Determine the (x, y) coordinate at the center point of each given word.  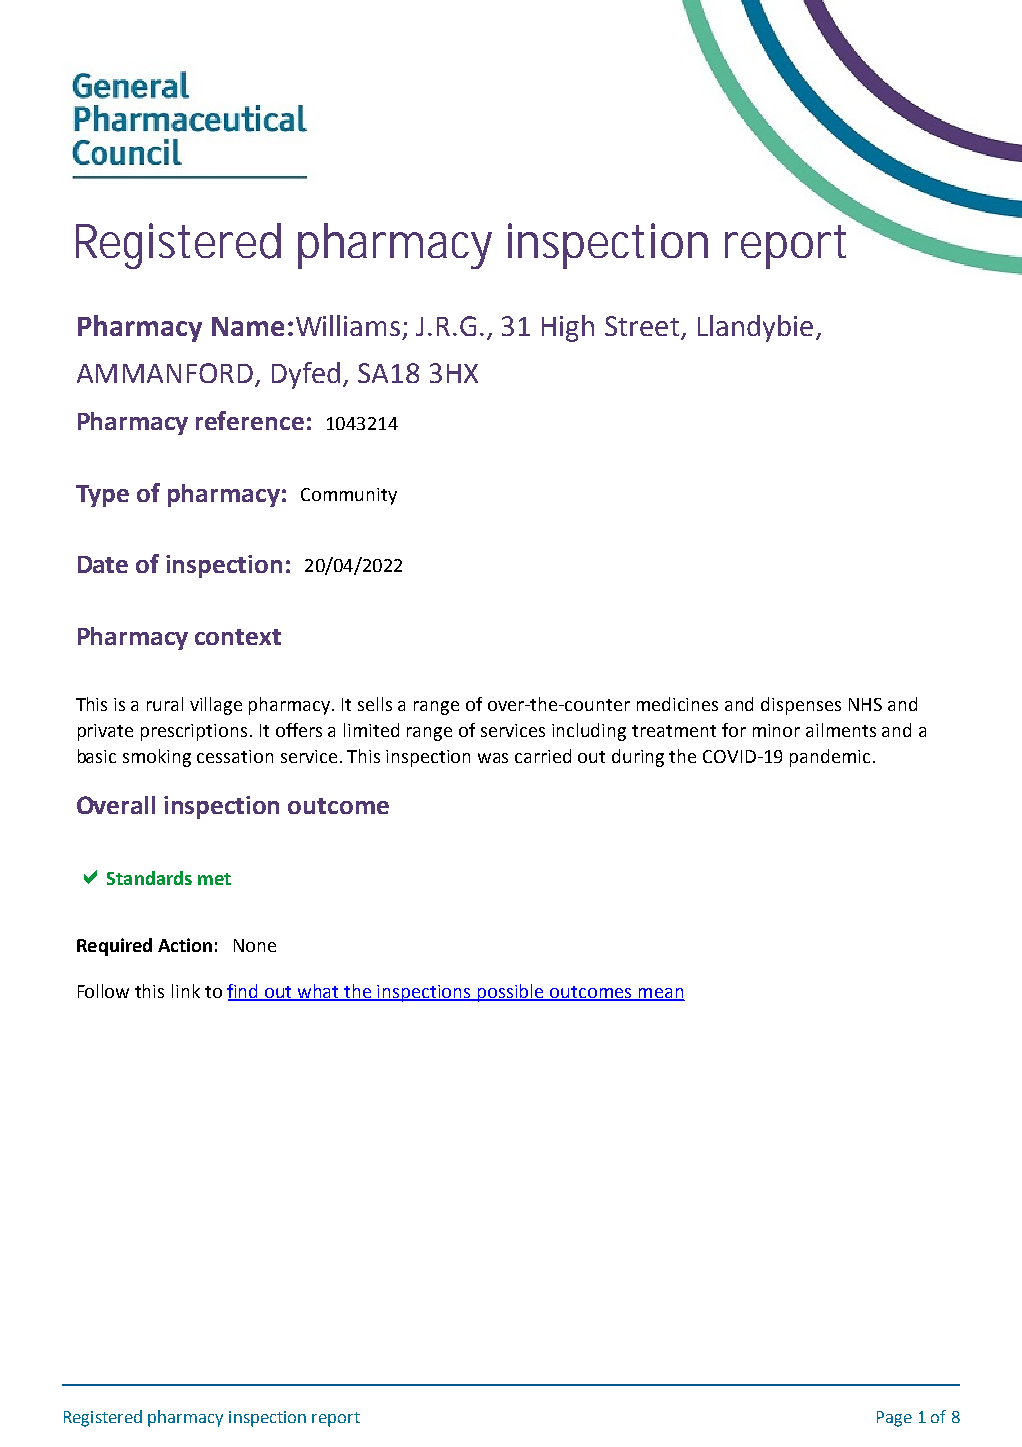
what (319, 992)
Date (103, 564)
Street (642, 326)
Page (894, 1419)
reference (250, 420)
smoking (157, 758)
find (244, 992)
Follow (103, 991)
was (493, 758)
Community (349, 496)
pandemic (830, 758)
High (568, 328)
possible (511, 993)
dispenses (801, 706)
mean (660, 994)
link (186, 991)
